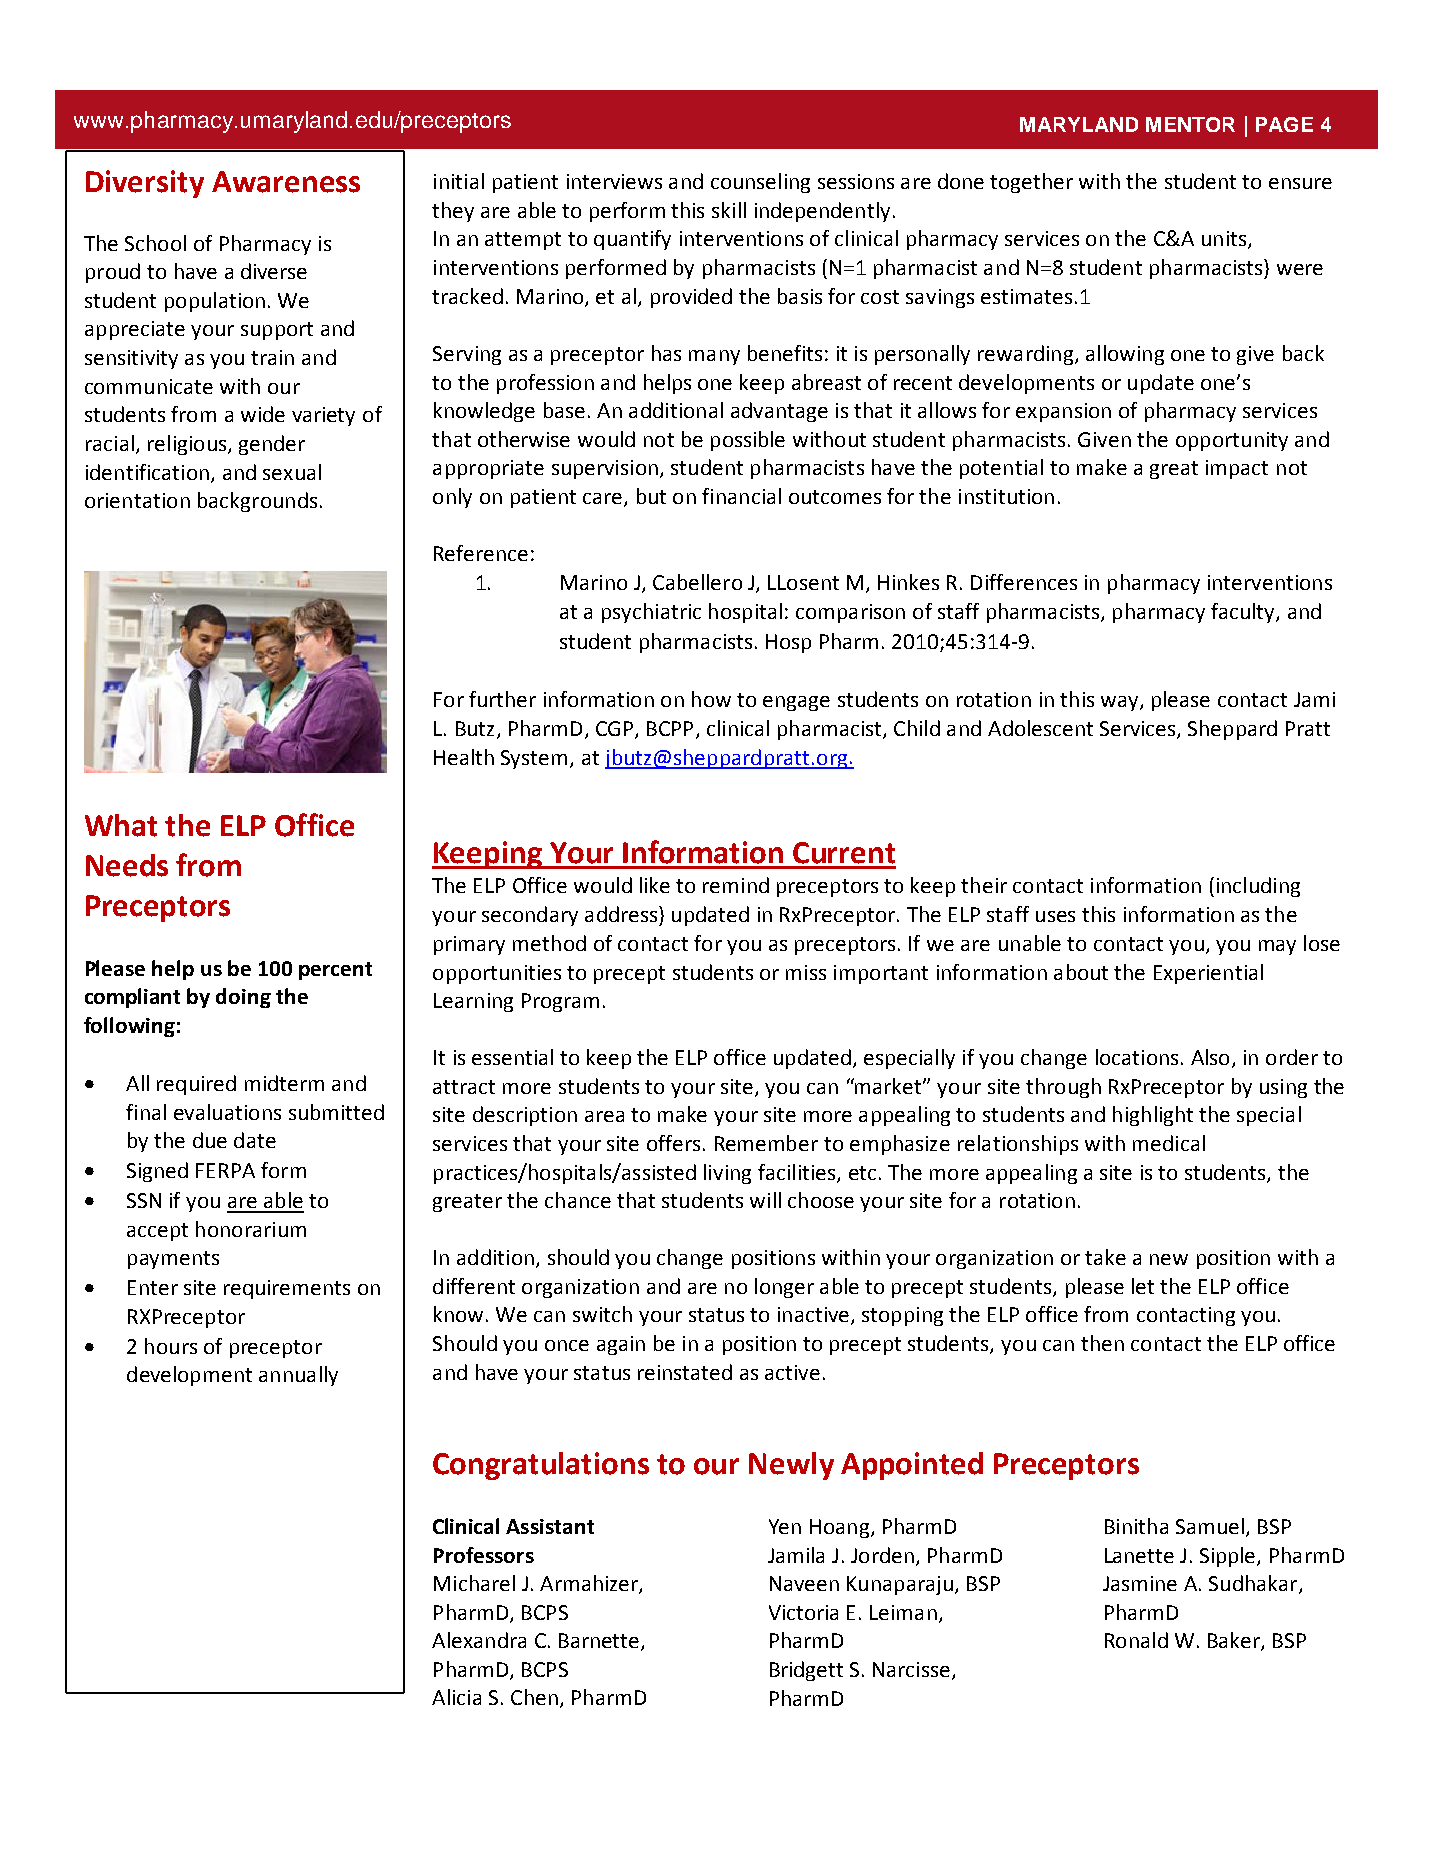 The width and height of the document is (1434, 1855). I want to click on Ronald, so click(1136, 1640).
